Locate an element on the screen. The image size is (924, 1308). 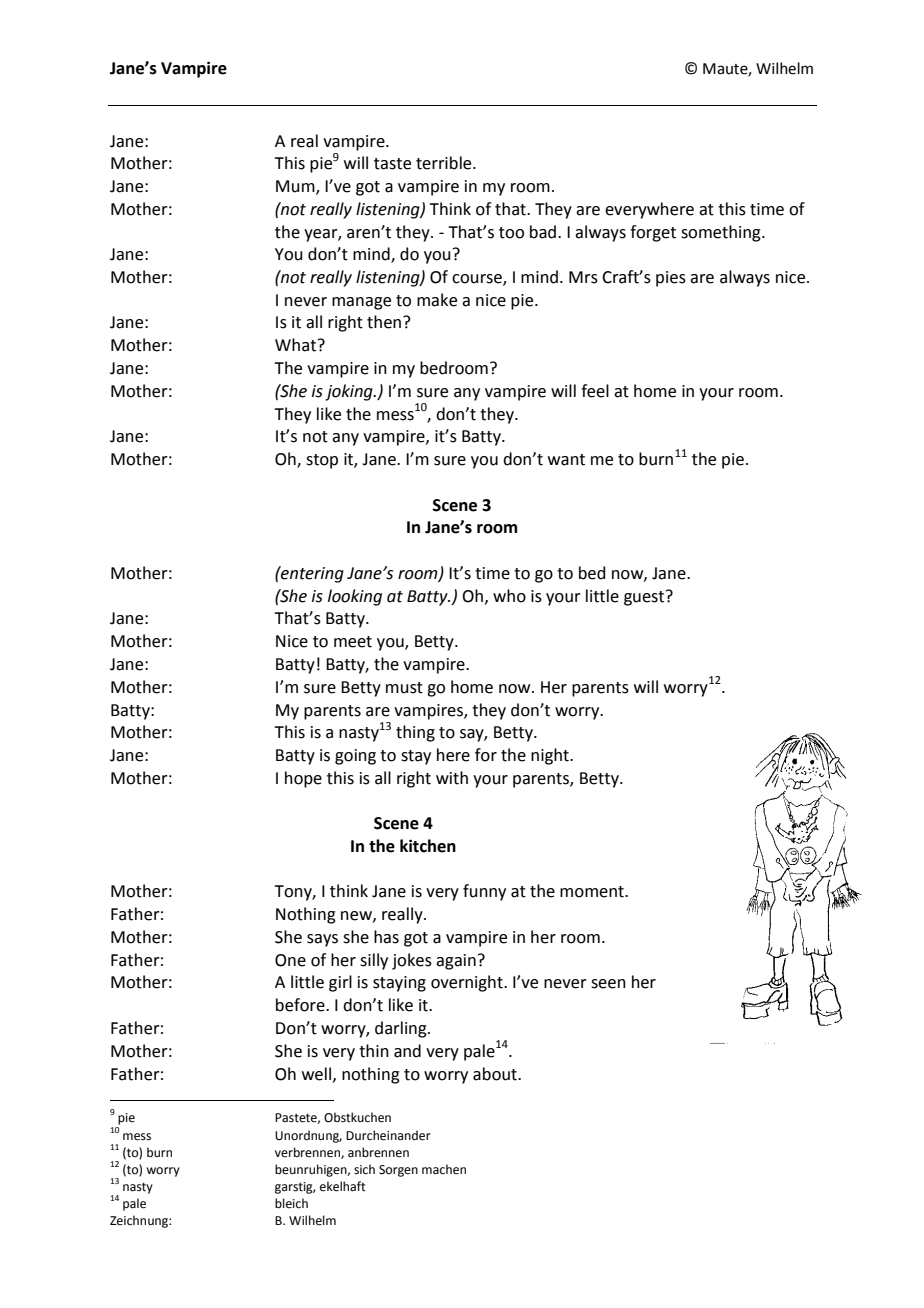
want is located at coordinates (566, 460).
